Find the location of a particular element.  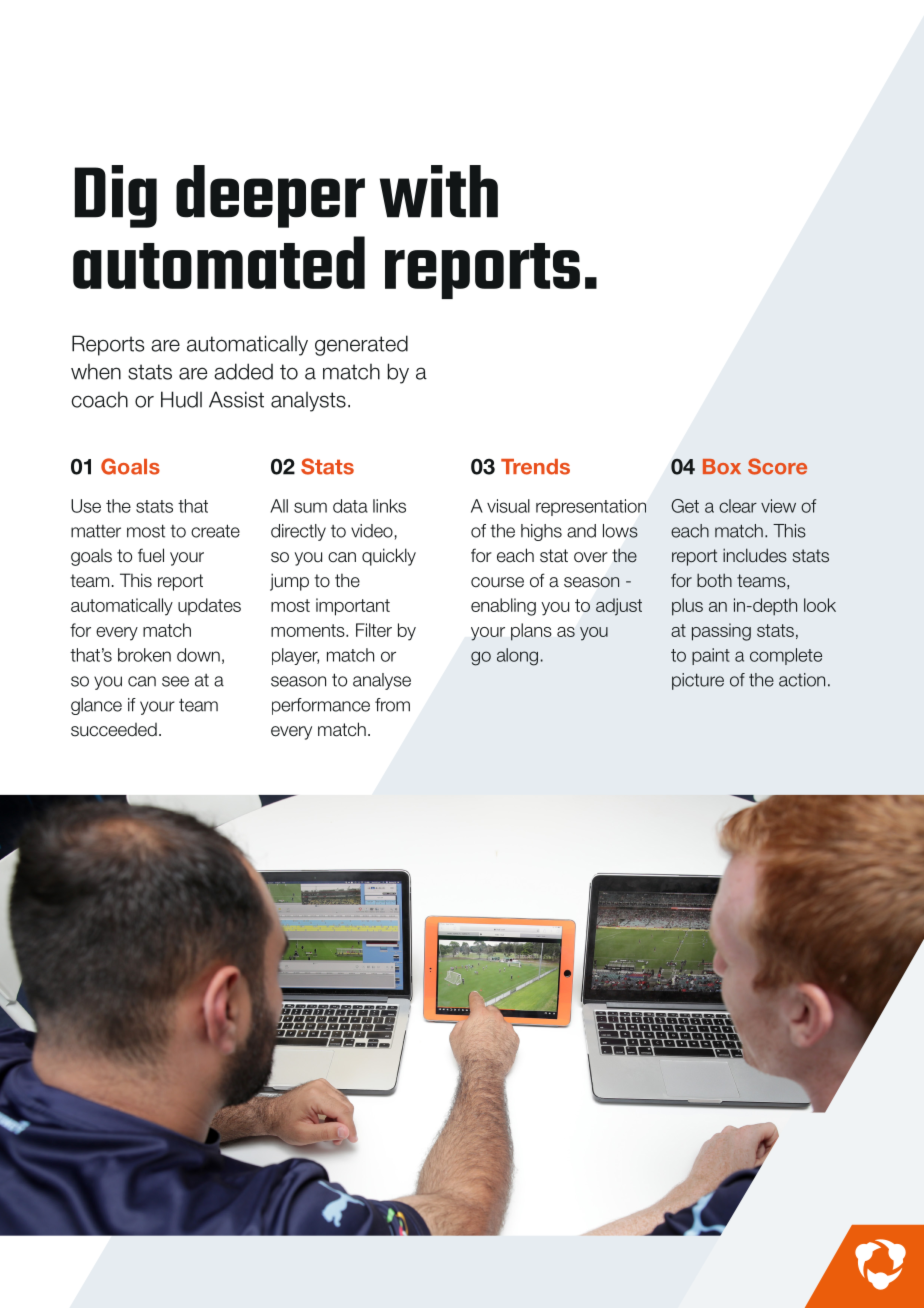

automated is located at coordinates (219, 262).
